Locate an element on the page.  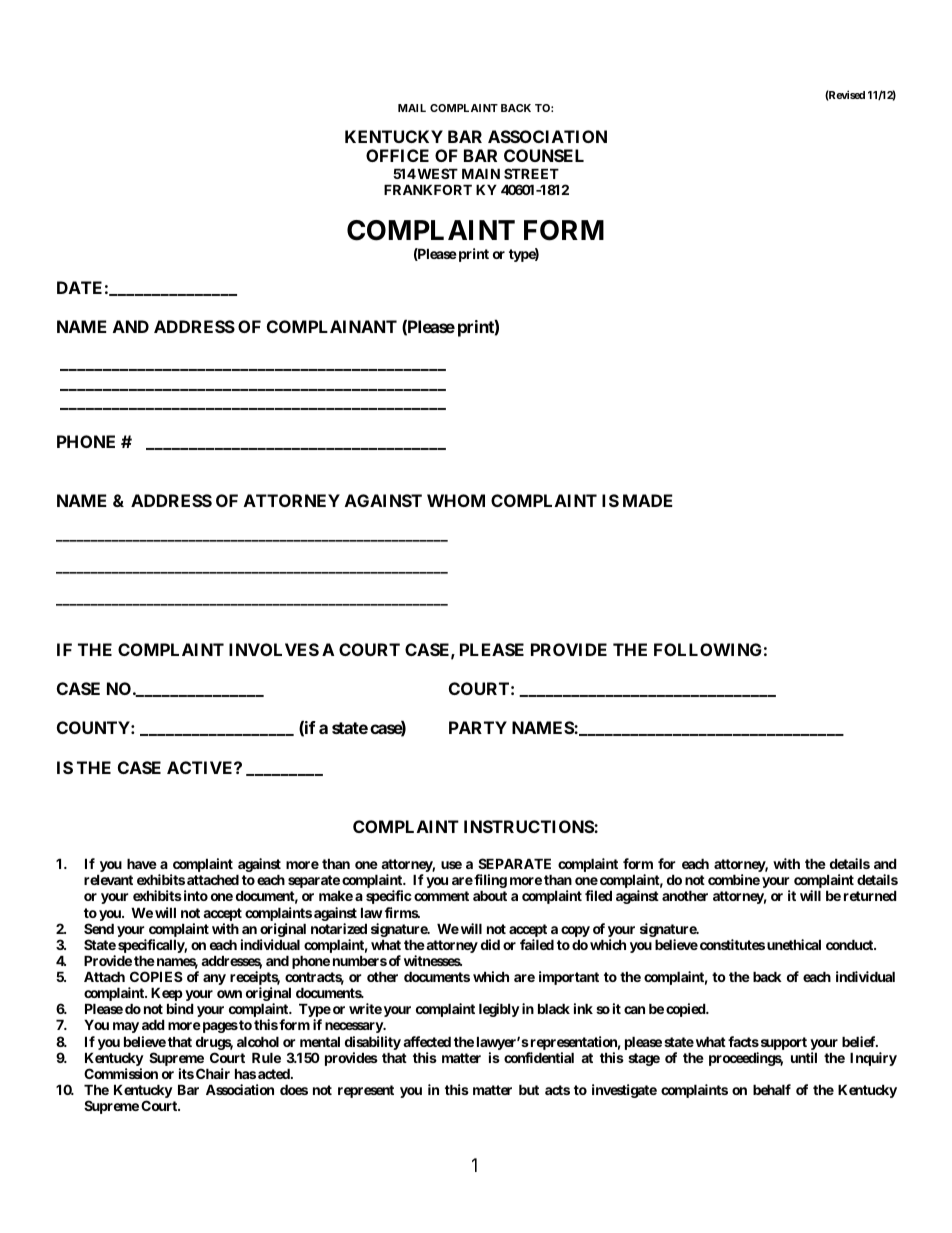
OFFICE is located at coordinates (397, 155).
